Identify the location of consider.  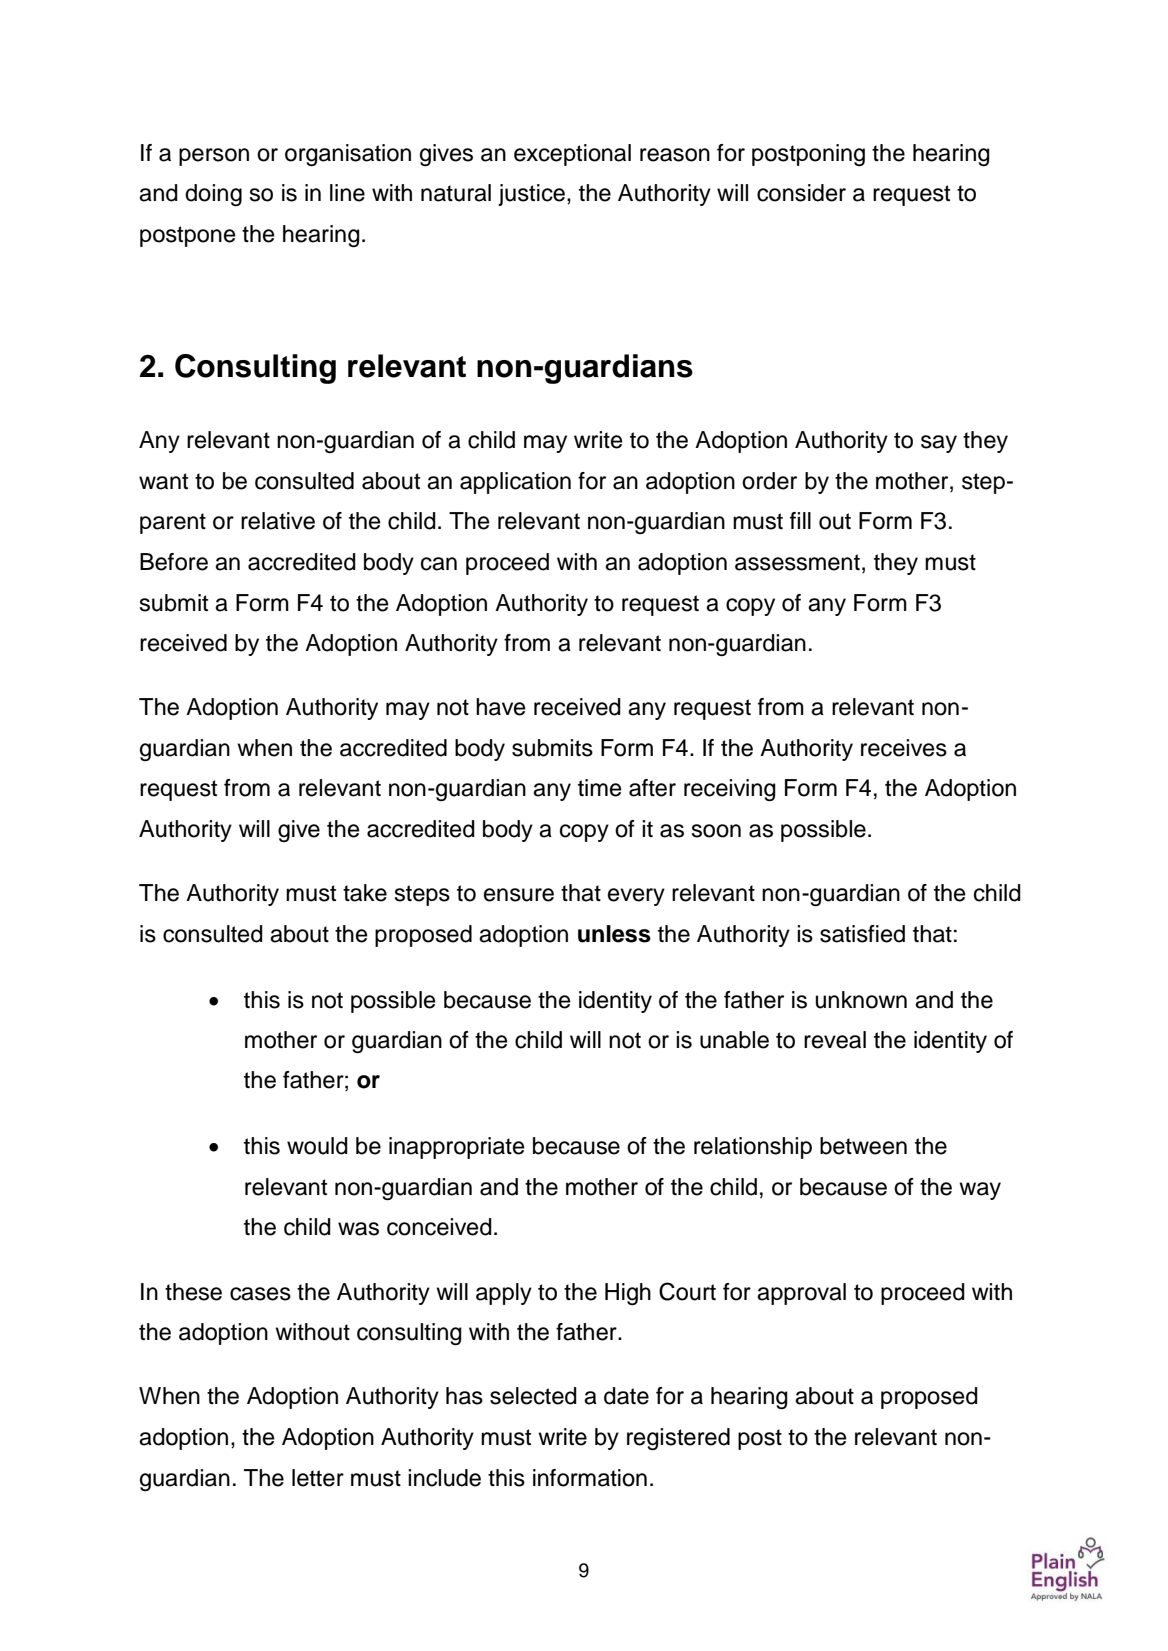
(801, 193).
